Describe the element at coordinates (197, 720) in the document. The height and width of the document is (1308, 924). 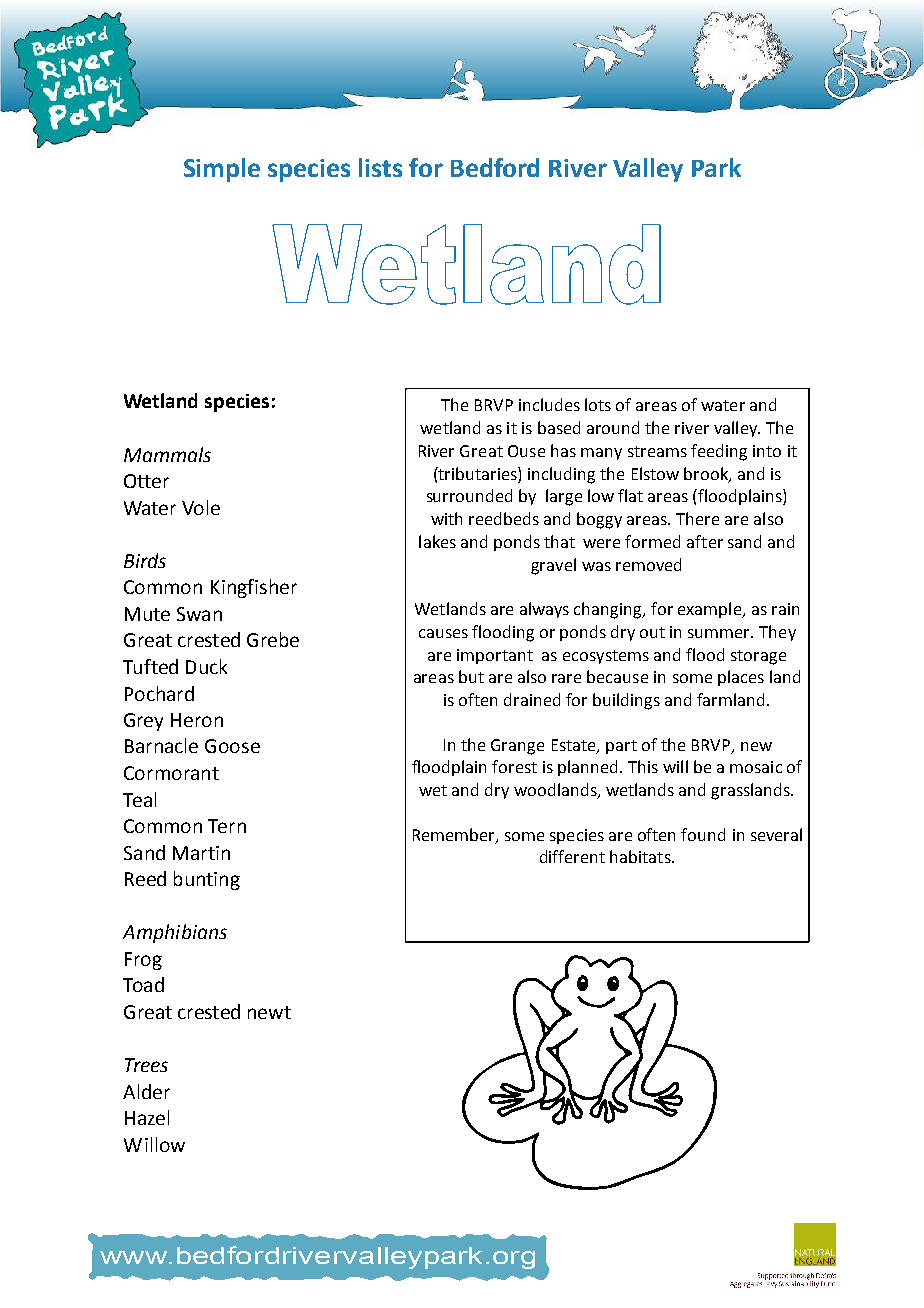
I see `Heron` at that location.
